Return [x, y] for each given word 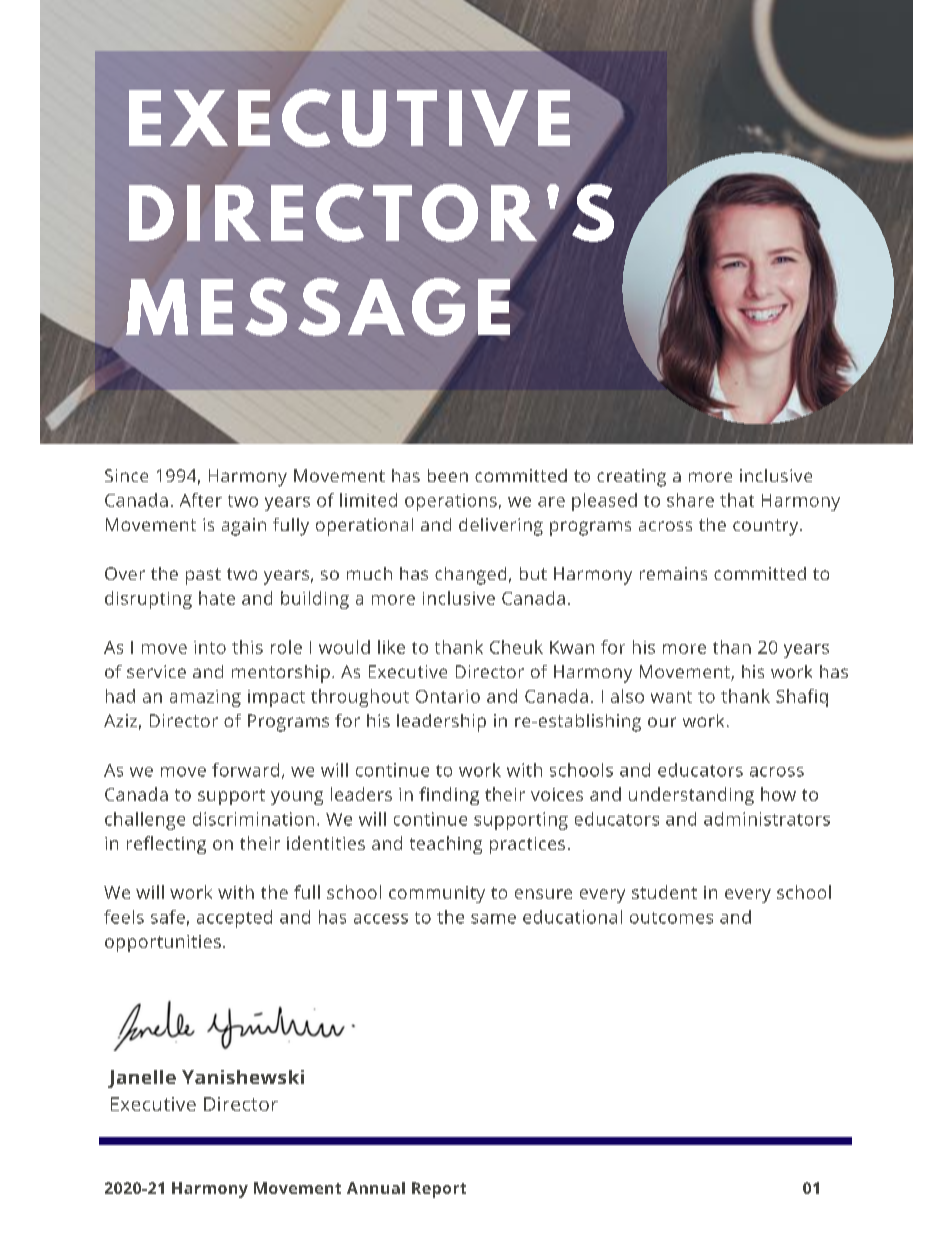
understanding [691, 796]
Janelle [142, 1079]
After [201, 500]
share [690, 500]
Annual [376, 1188]
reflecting [166, 845]
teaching [446, 845]
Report [439, 1190]
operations [451, 502]
